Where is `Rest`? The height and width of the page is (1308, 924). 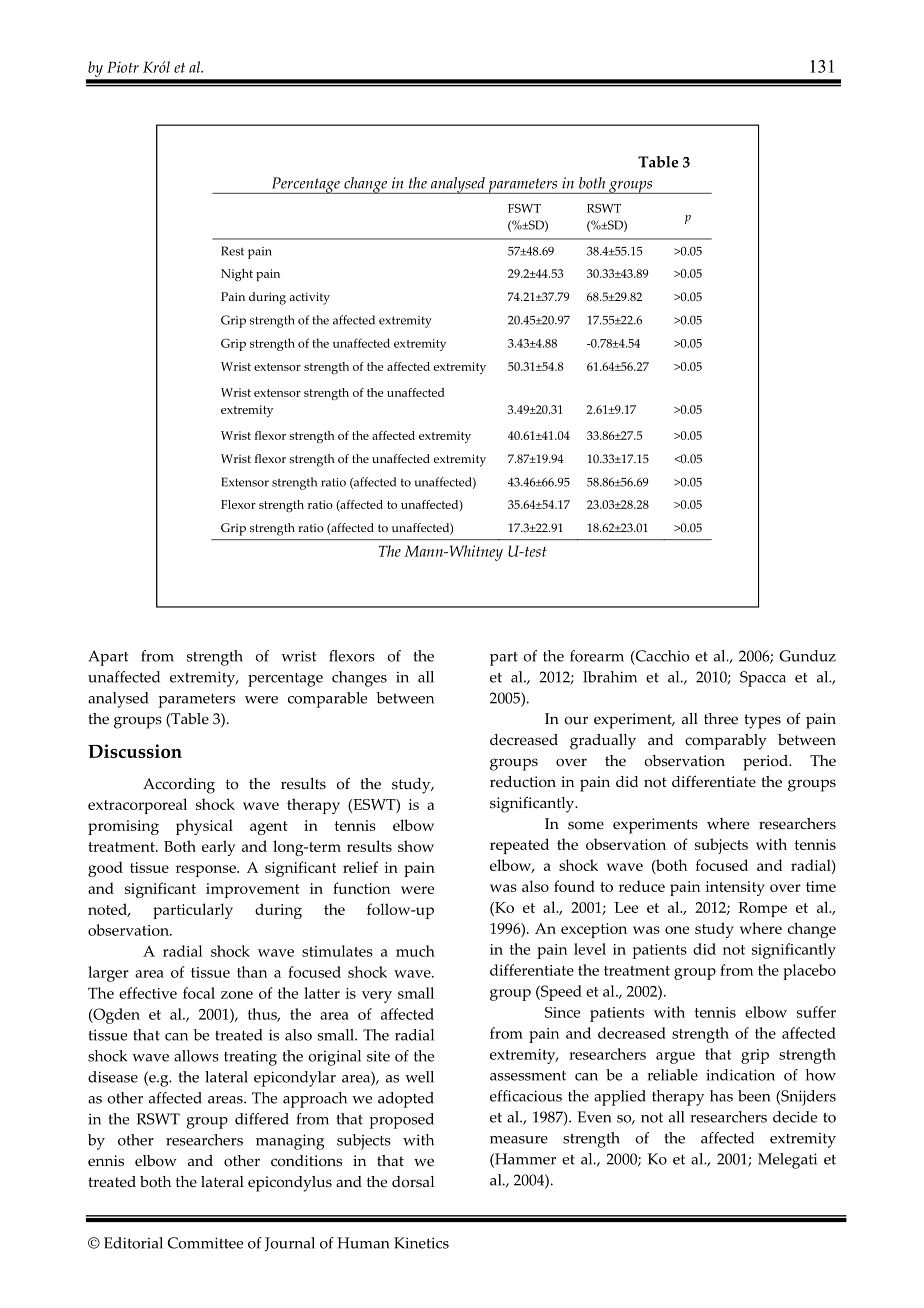 Rest is located at coordinates (232, 251).
